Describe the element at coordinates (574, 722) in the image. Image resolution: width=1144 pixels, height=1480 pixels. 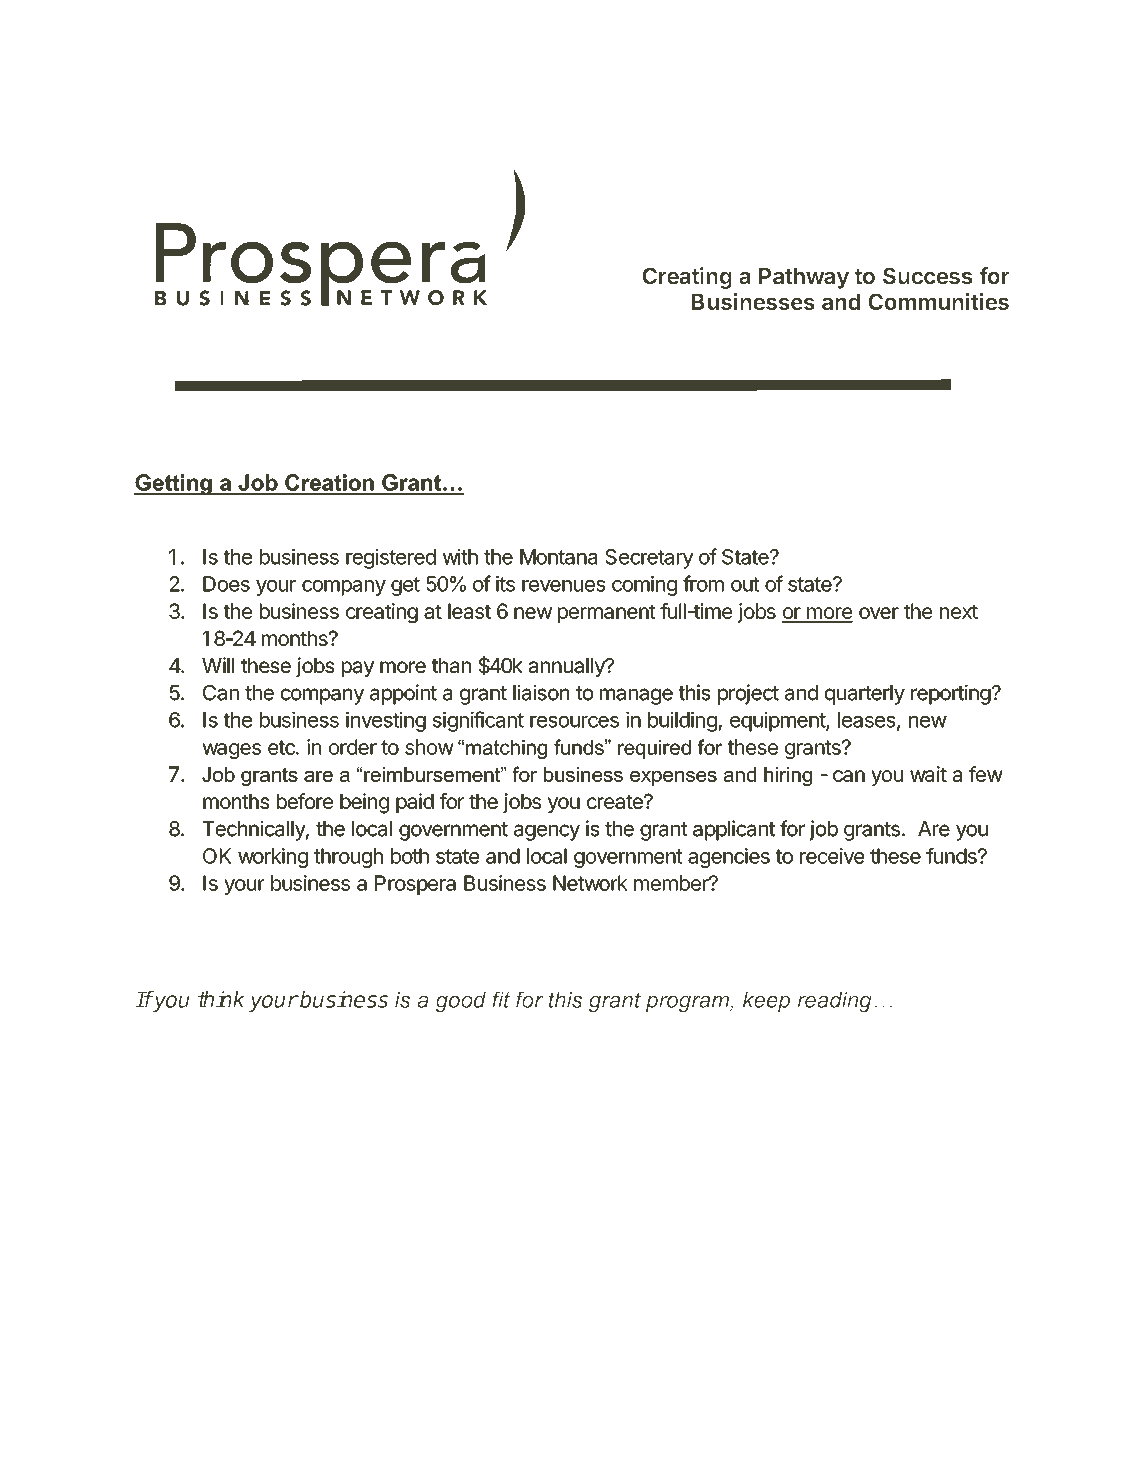
I see `resources` at that location.
